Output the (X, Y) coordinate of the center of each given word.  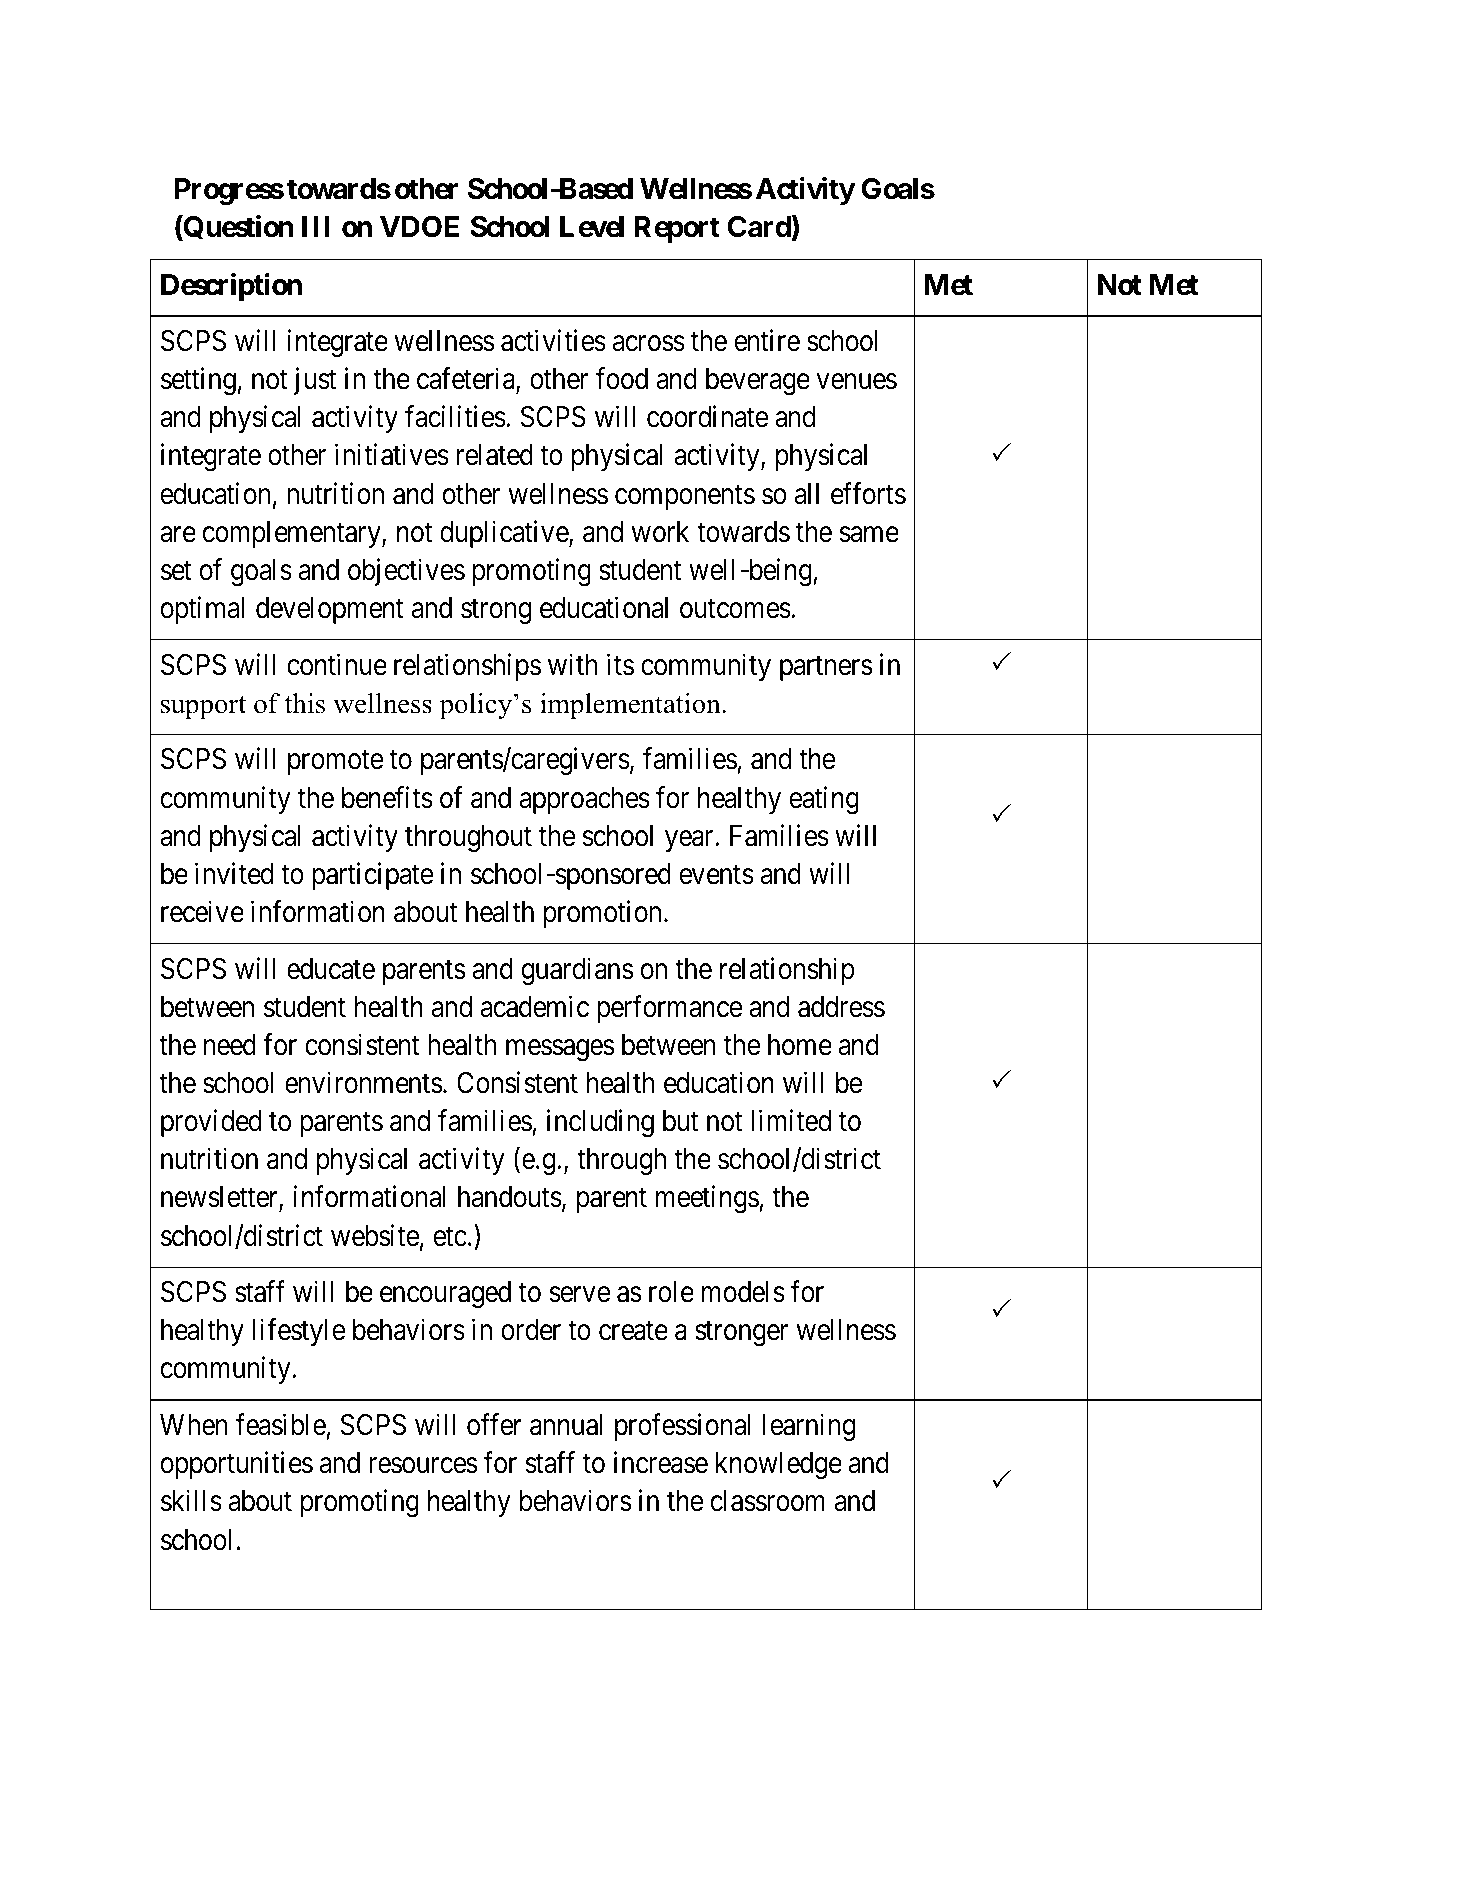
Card (760, 228)
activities (553, 340)
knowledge (779, 1465)
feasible (280, 1424)
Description (231, 287)
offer (494, 1424)
